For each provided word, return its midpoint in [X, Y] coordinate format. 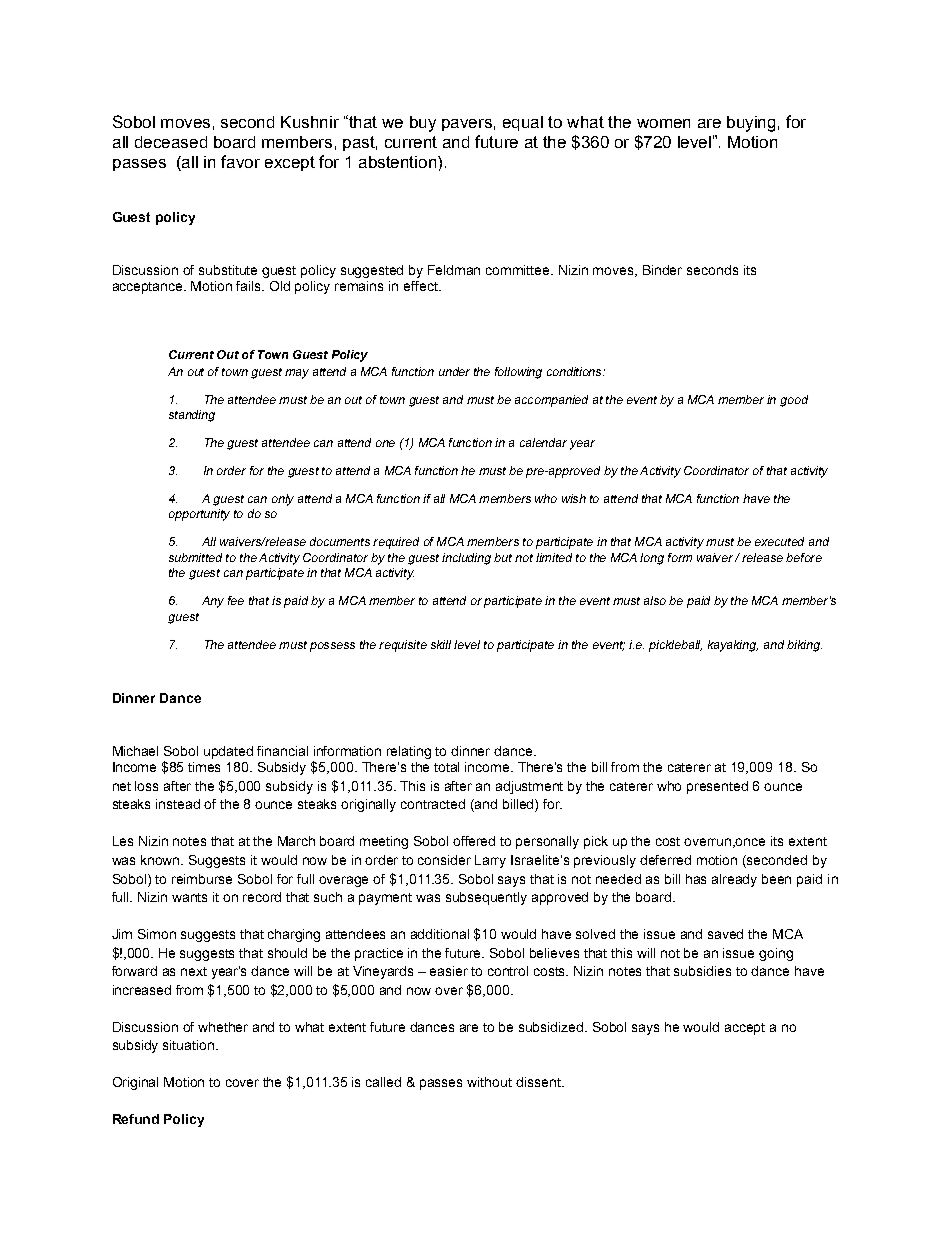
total [446, 767]
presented [717, 787]
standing [192, 416]
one [385, 443]
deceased [171, 142]
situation [190, 1045]
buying [751, 124]
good [794, 401]
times [204, 767]
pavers [467, 125]
